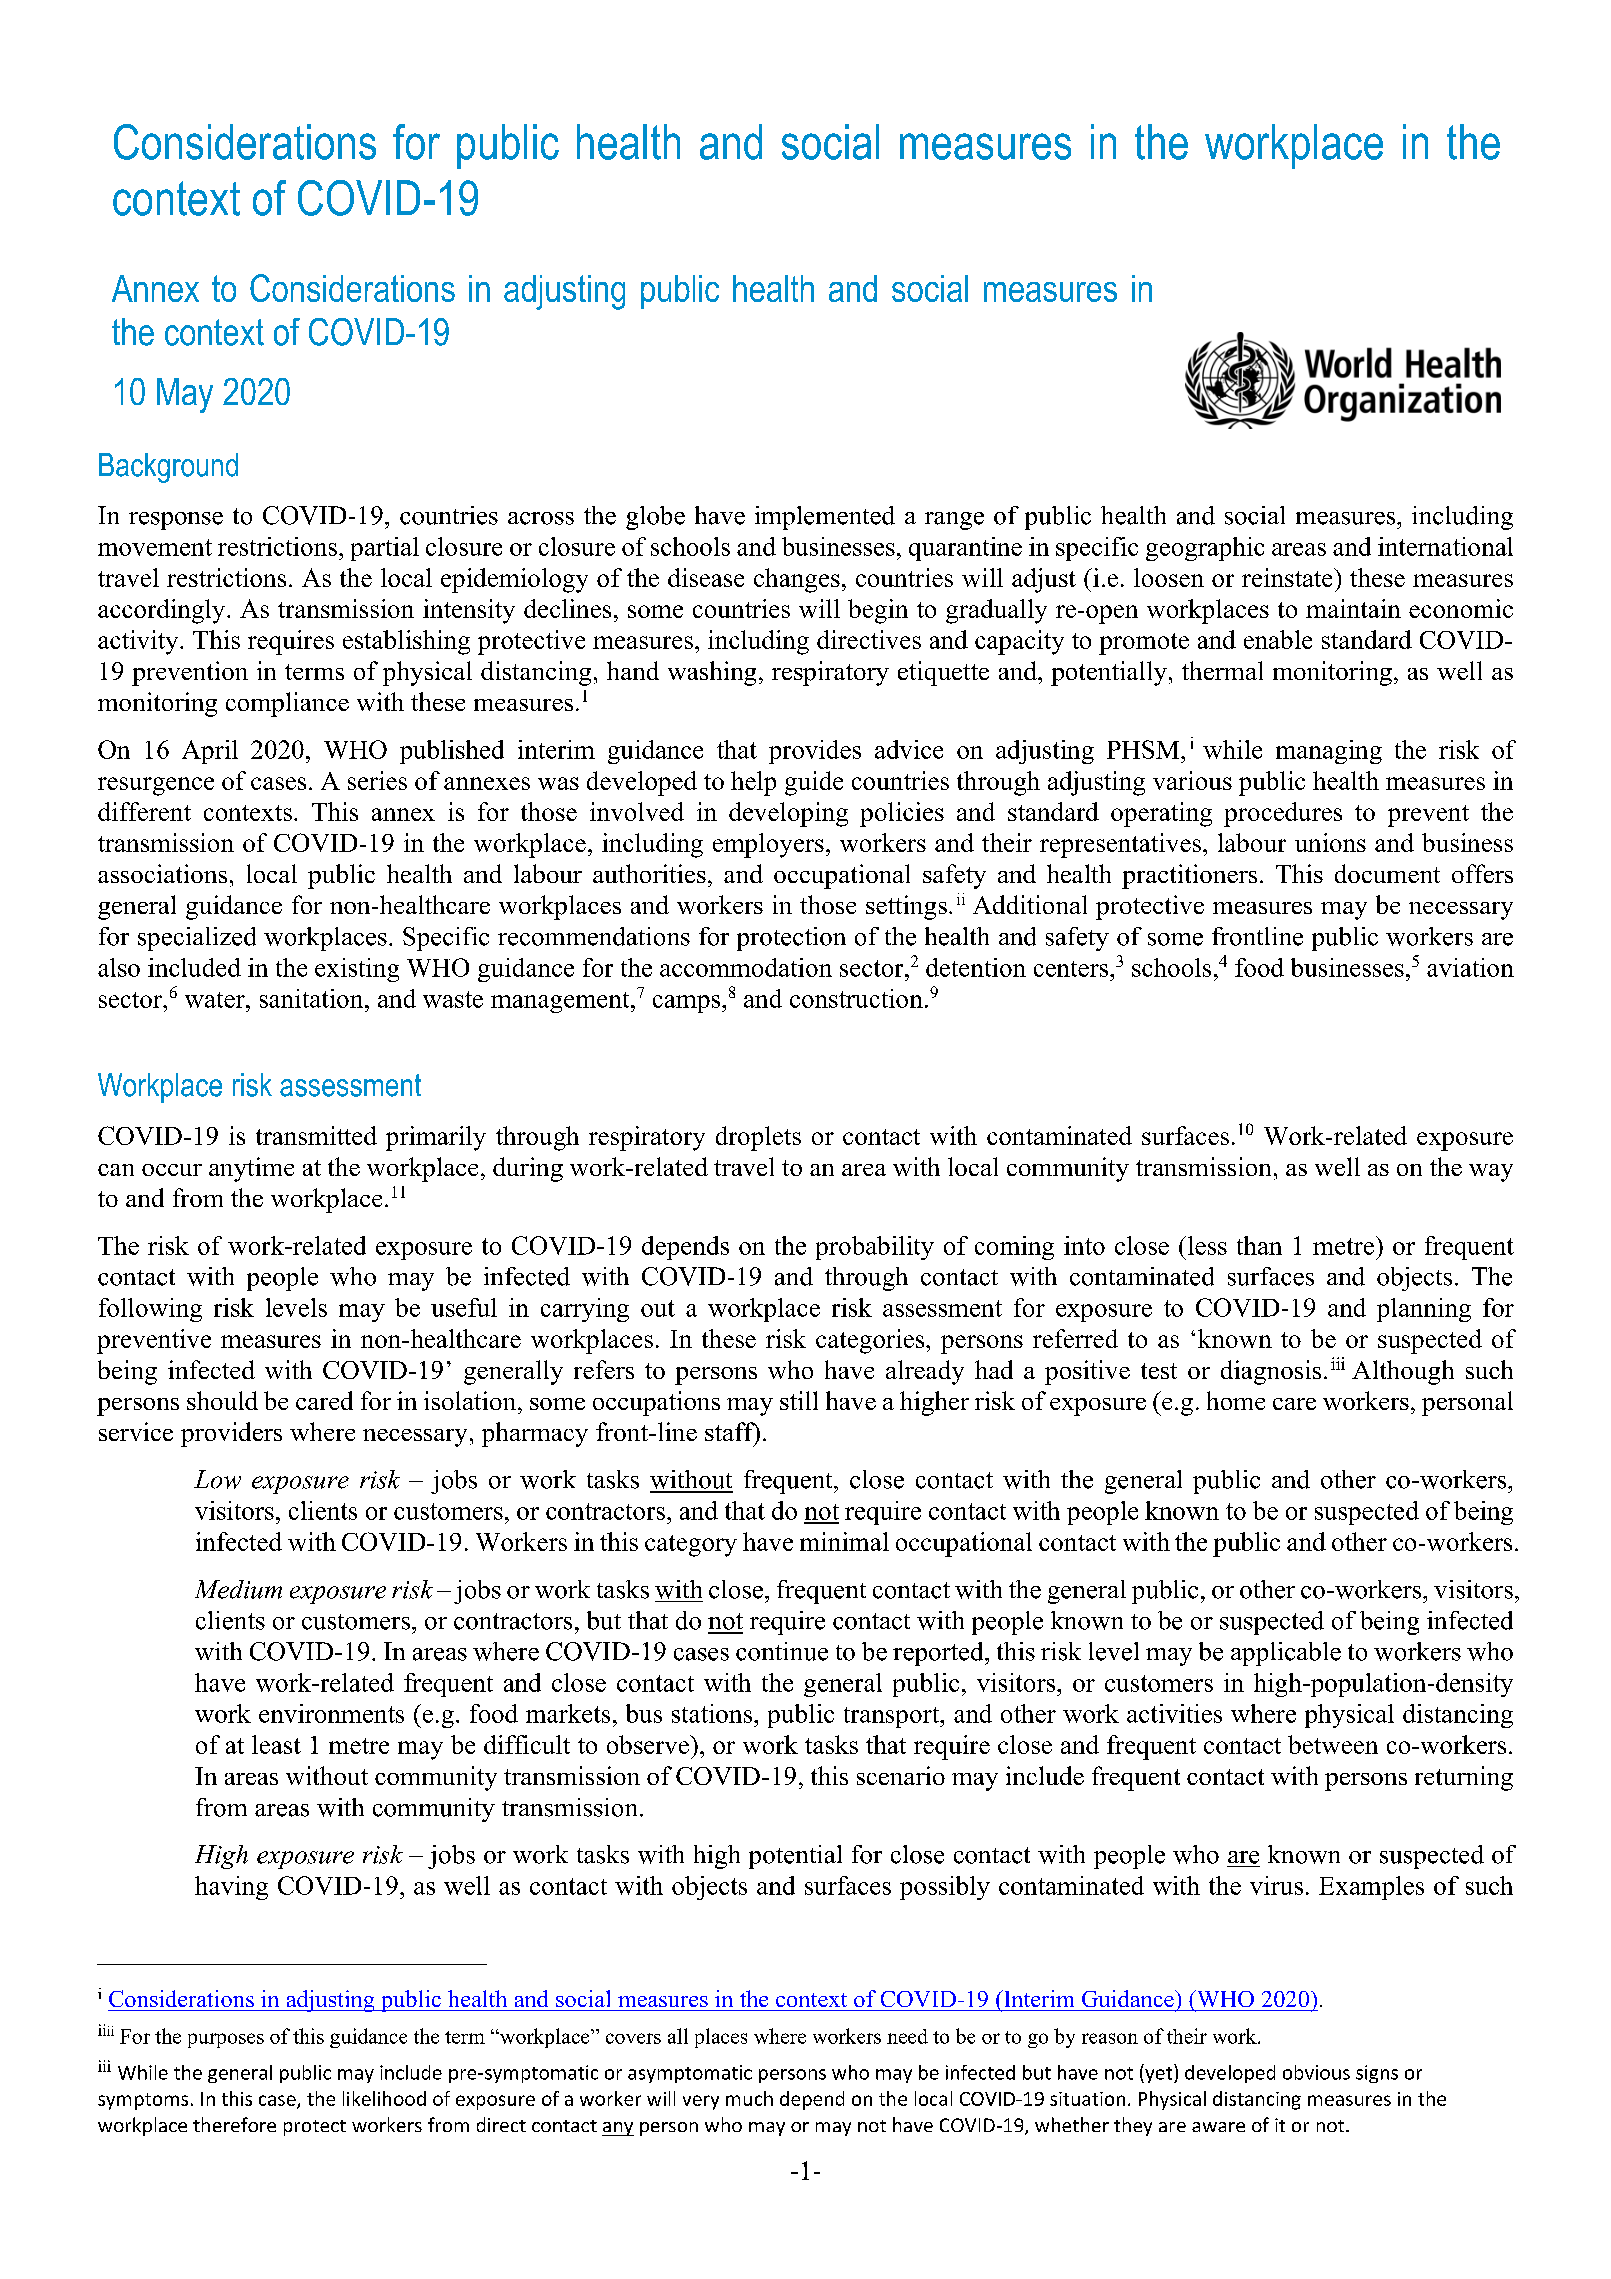 This image has width=1611, height=2279. I want to click on continue, so click(782, 1651).
